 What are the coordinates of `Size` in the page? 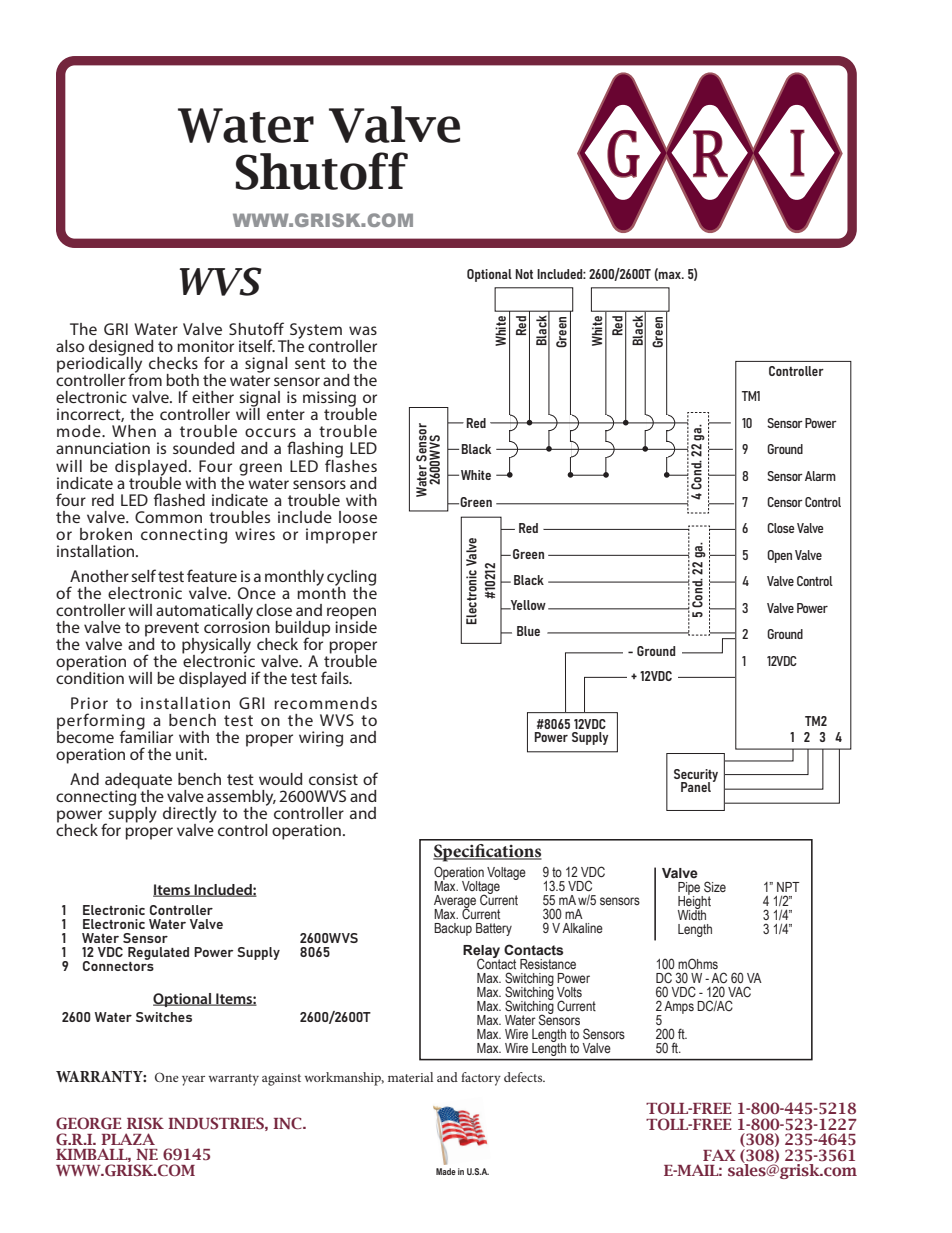 It's located at (715, 887).
